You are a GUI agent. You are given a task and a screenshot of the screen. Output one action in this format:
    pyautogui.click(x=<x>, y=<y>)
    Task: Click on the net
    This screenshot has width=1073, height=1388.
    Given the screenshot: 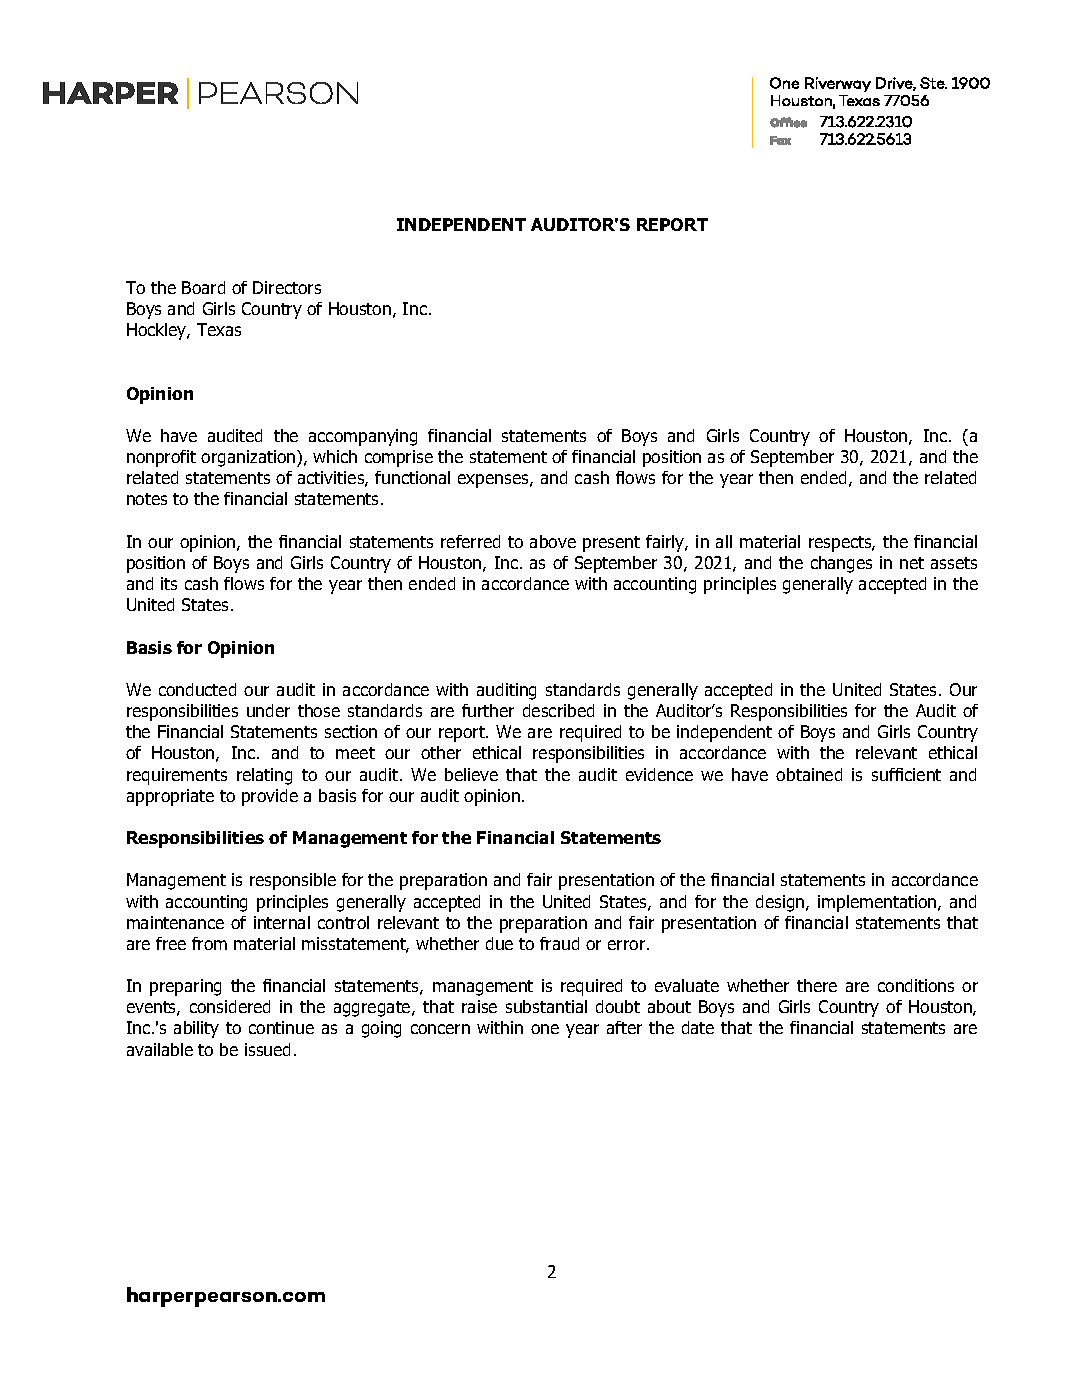 What is the action you would take?
    pyautogui.click(x=912, y=563)
